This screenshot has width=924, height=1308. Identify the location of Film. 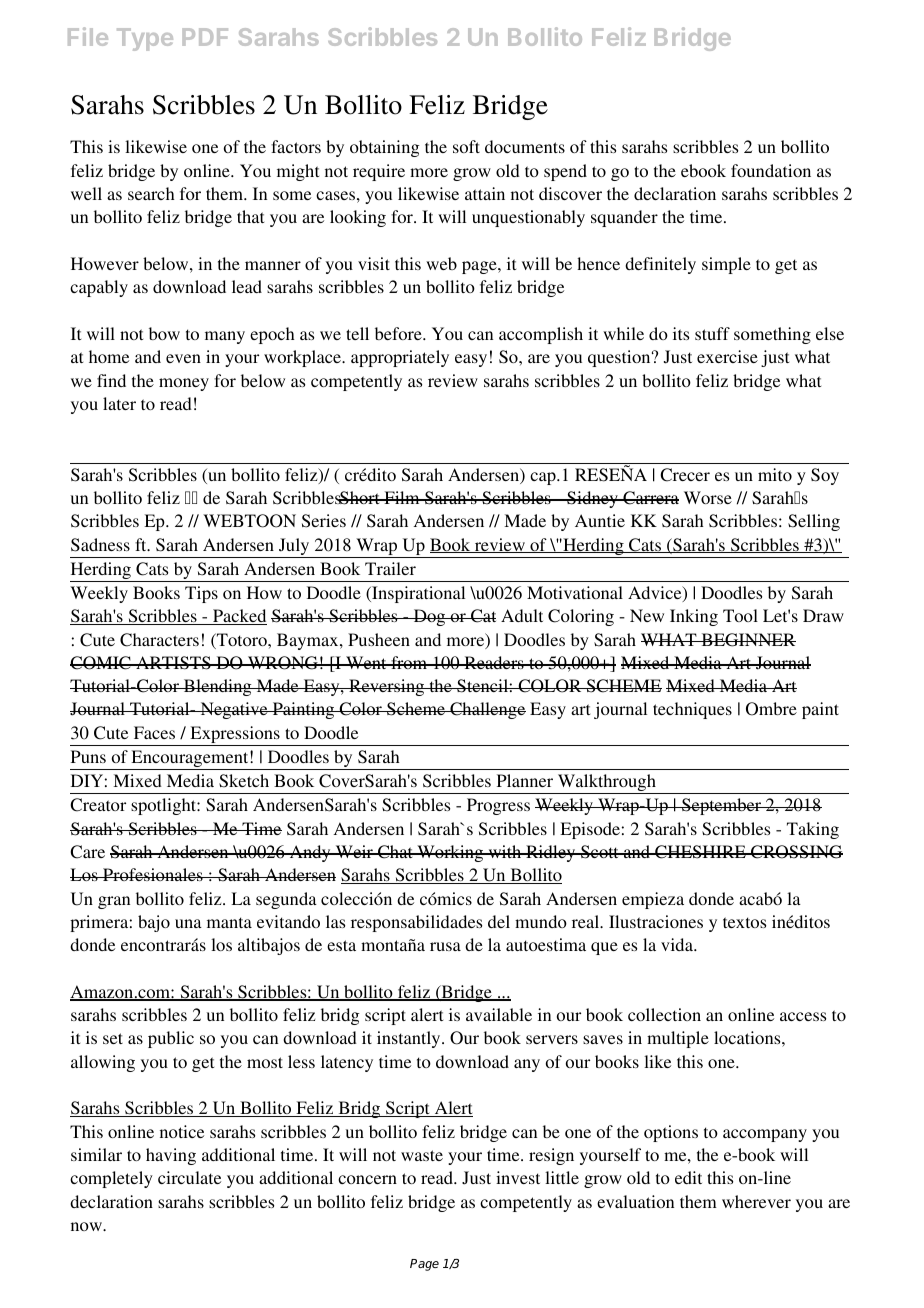
(402, 497).
